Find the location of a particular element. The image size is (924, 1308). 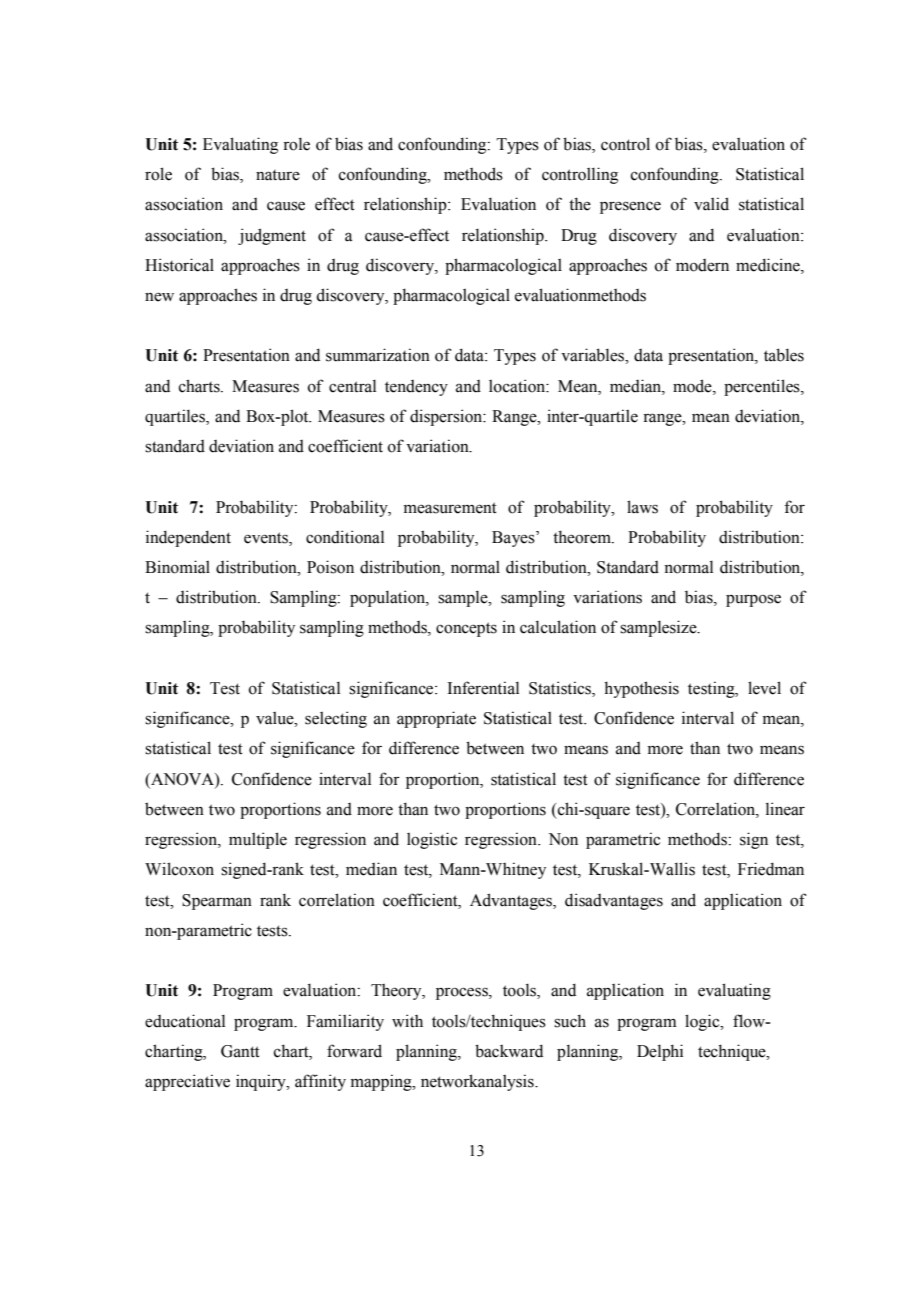

linear is located at coordinates (785, 809).
